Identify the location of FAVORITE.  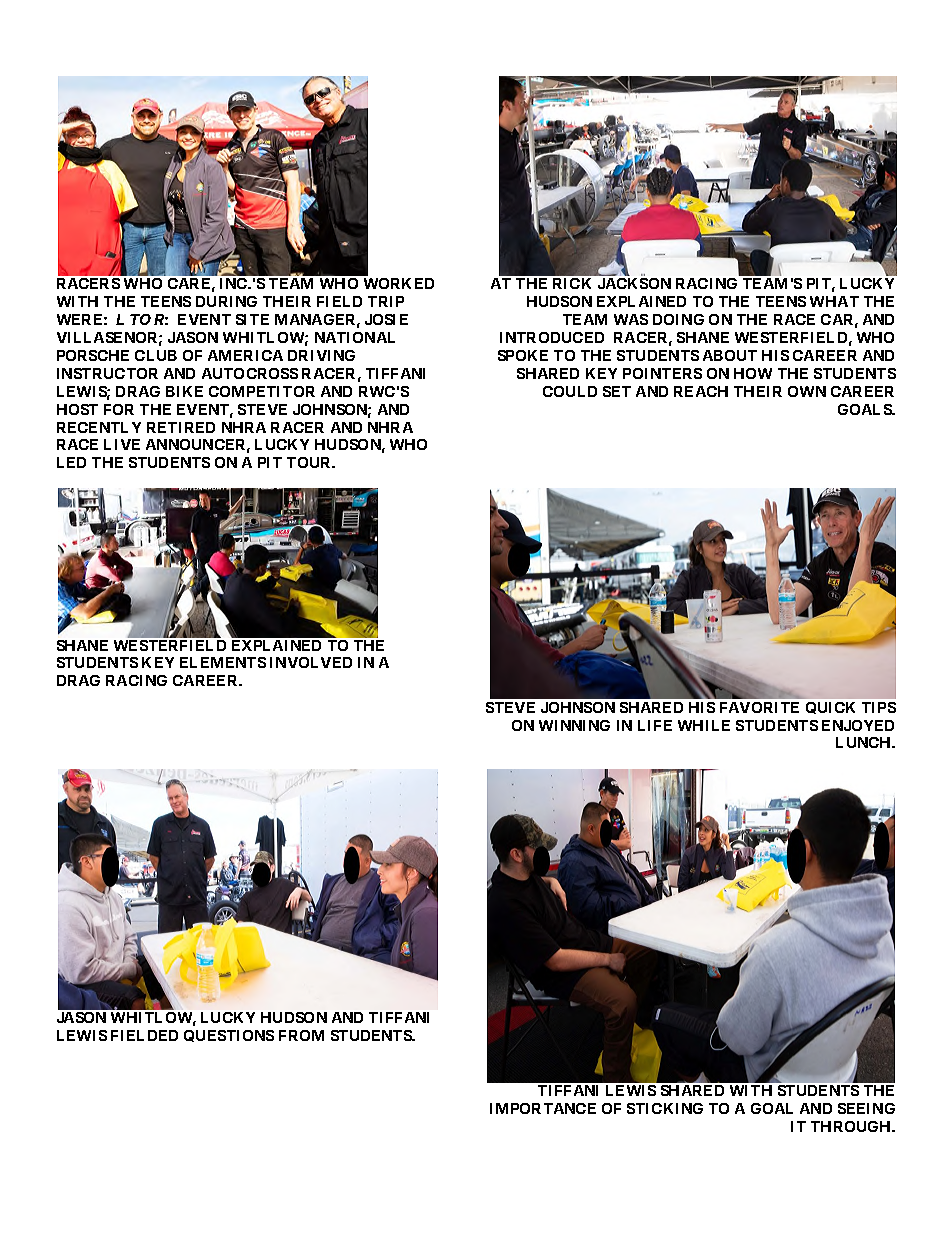
(759, 707).
